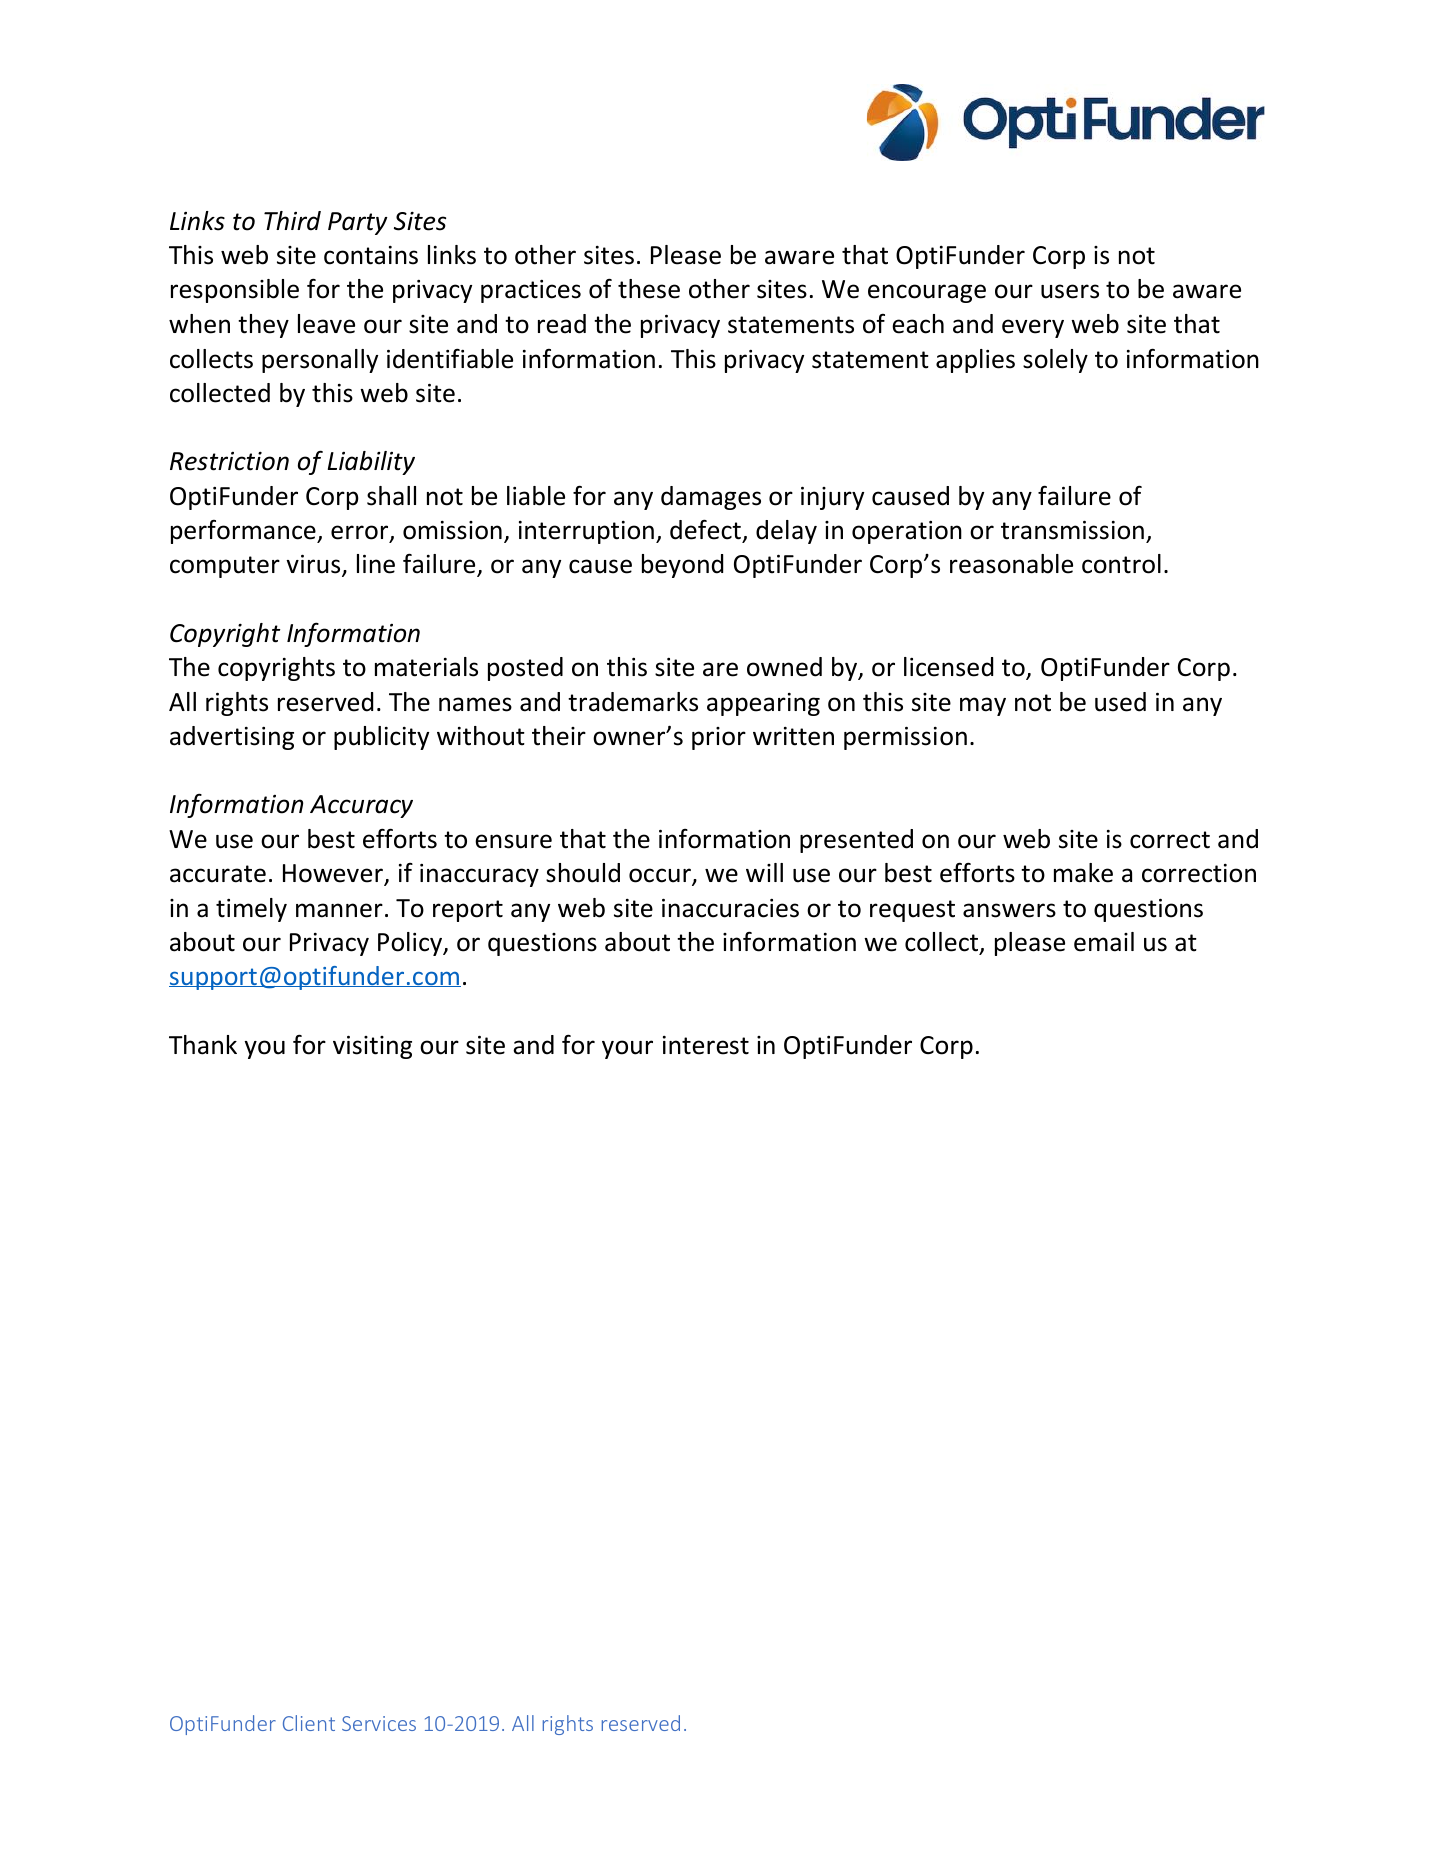 The image size is (1434, 1856). Describe the element at coordinates (983, 706) in the screenshot. I see `may` at that location.
